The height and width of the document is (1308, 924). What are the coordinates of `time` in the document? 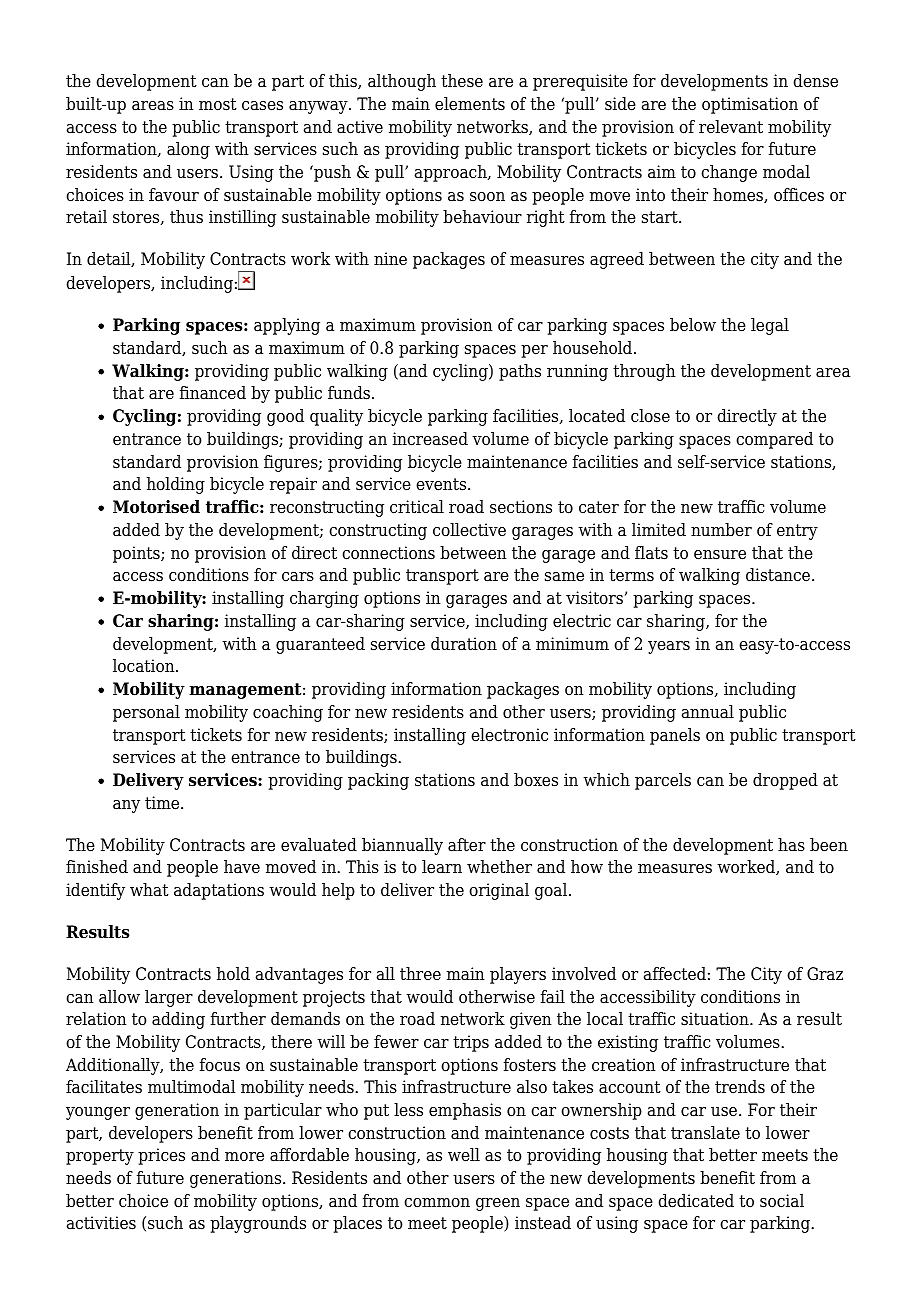 It's located at (163, 803).
